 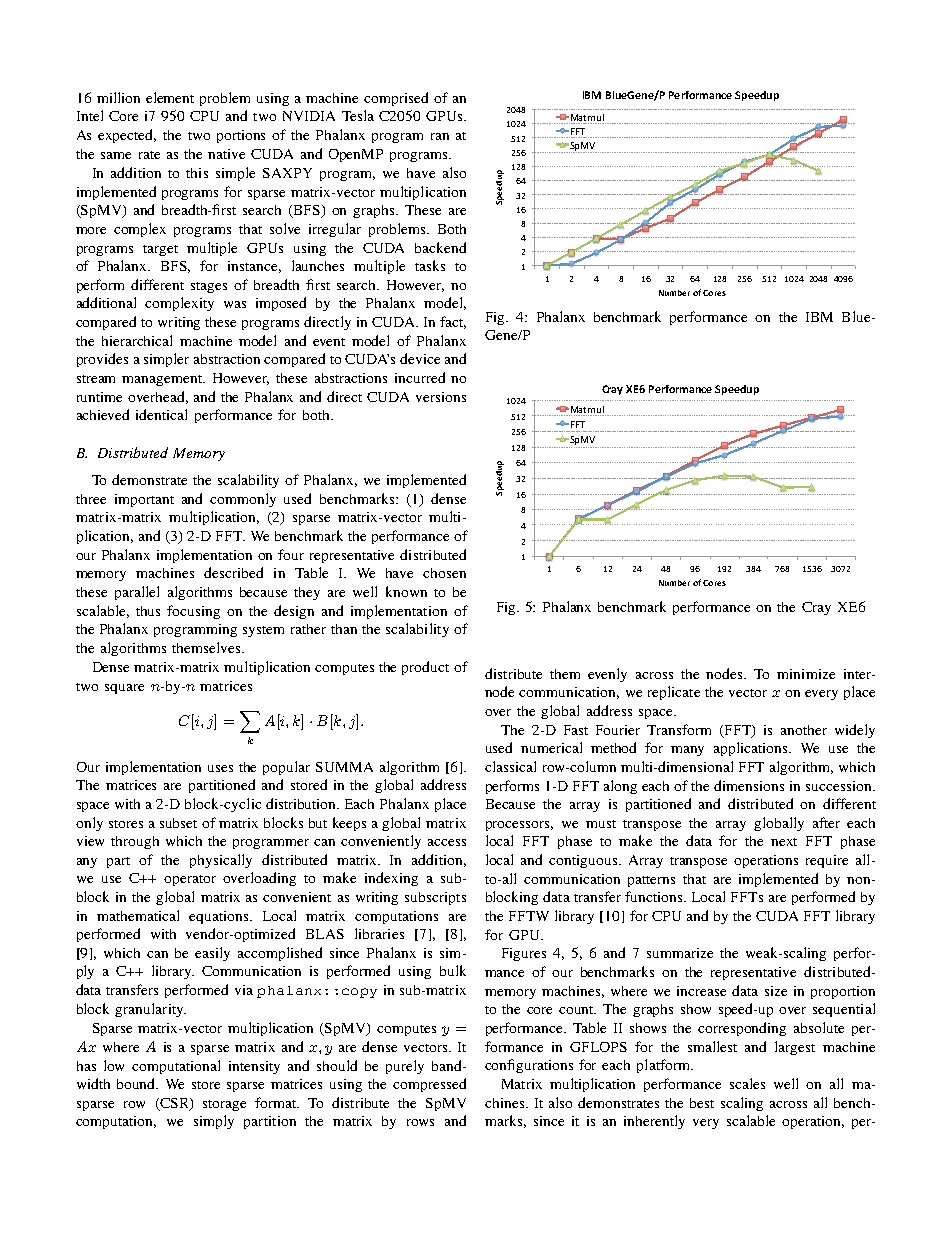 I want to click on comprised, so click(x=396, y=99).
